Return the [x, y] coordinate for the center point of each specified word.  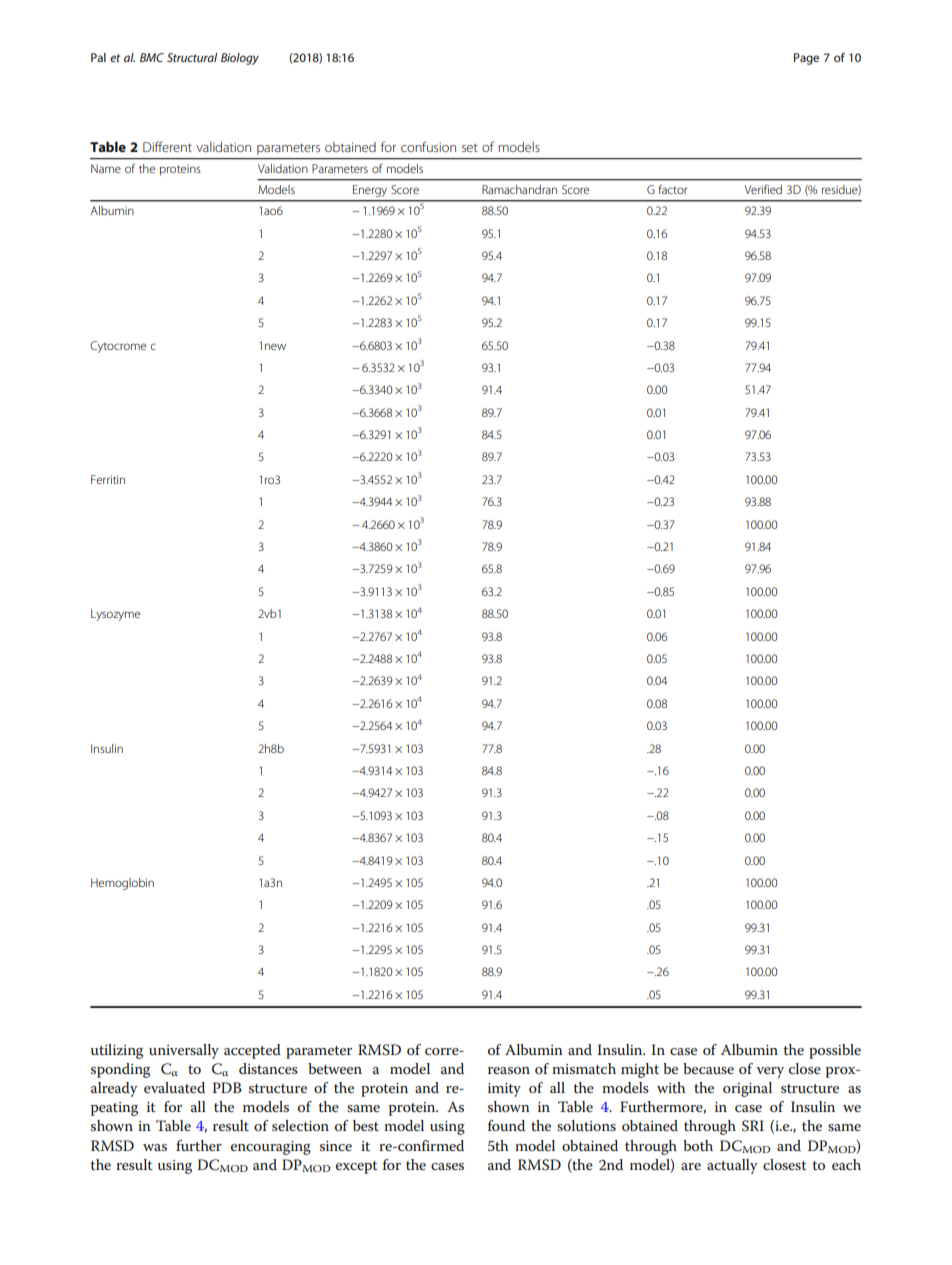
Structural [192, 57]
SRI [753, 1126]
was [155, 1147]
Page [806, 59]
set [470, 148]
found [506, 1125]
